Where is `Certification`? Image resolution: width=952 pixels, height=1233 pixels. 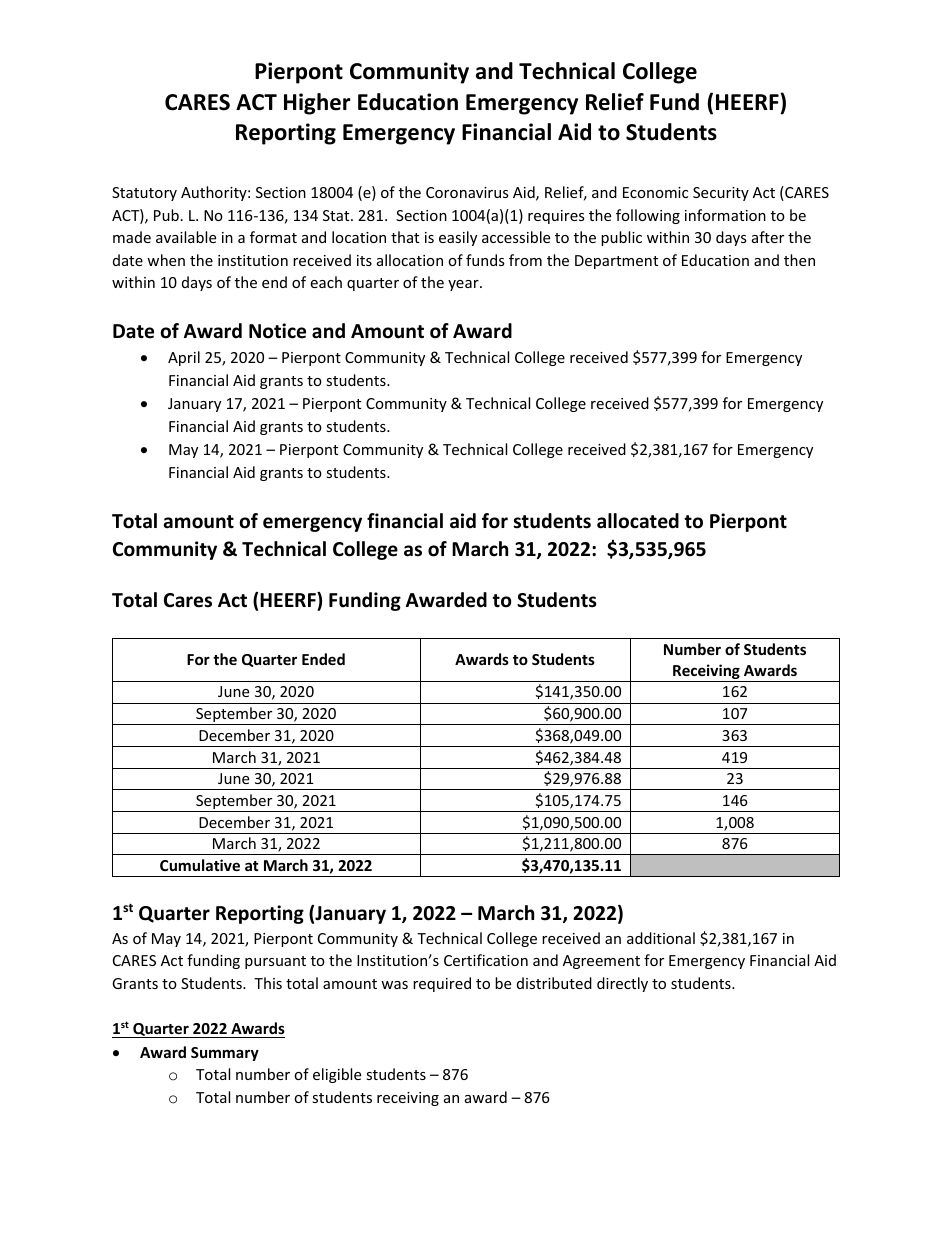
Certification is located at coordinates (486, 960).
